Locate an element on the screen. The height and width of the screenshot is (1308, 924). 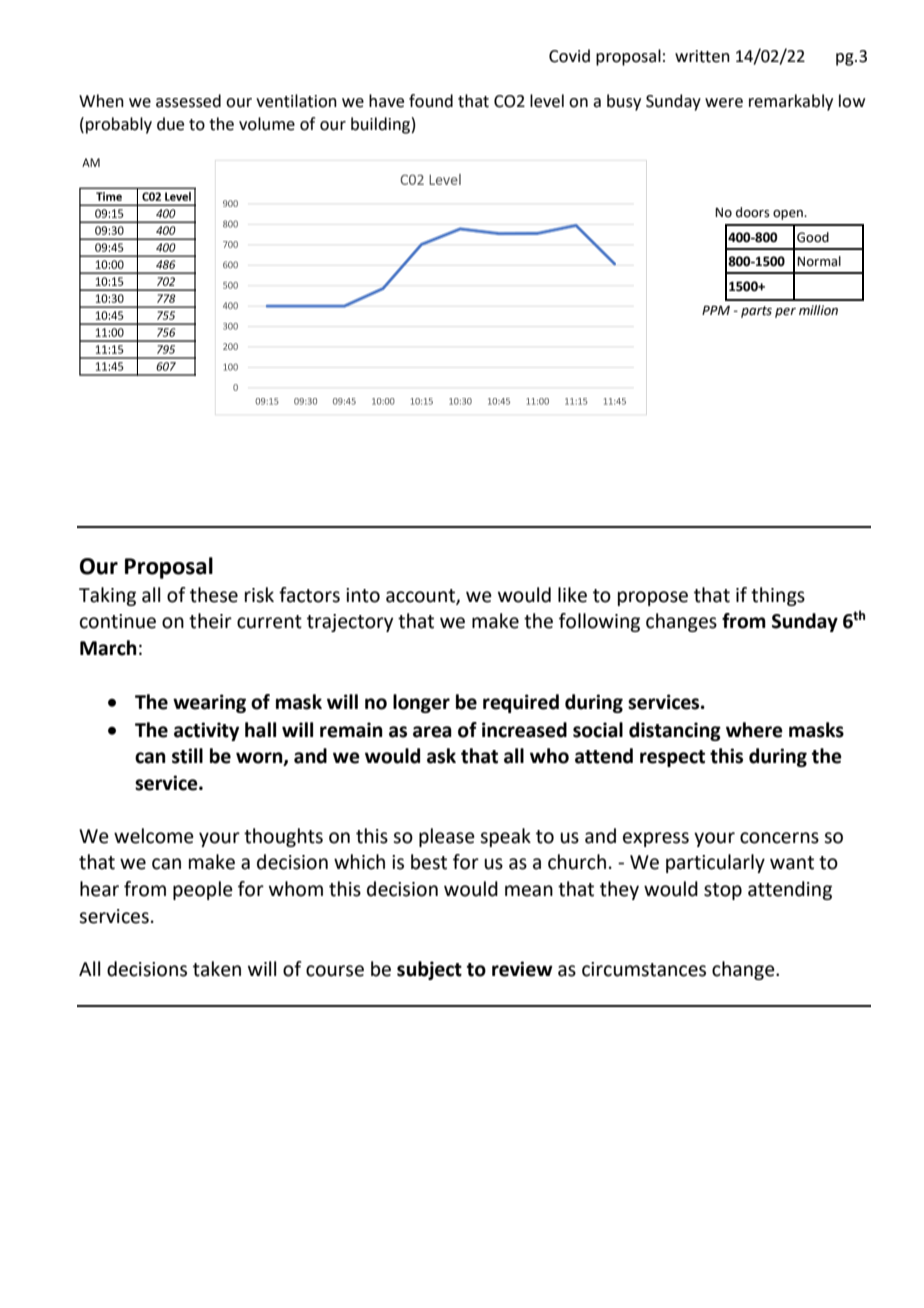
taken is located at coordinates (217, 969).
